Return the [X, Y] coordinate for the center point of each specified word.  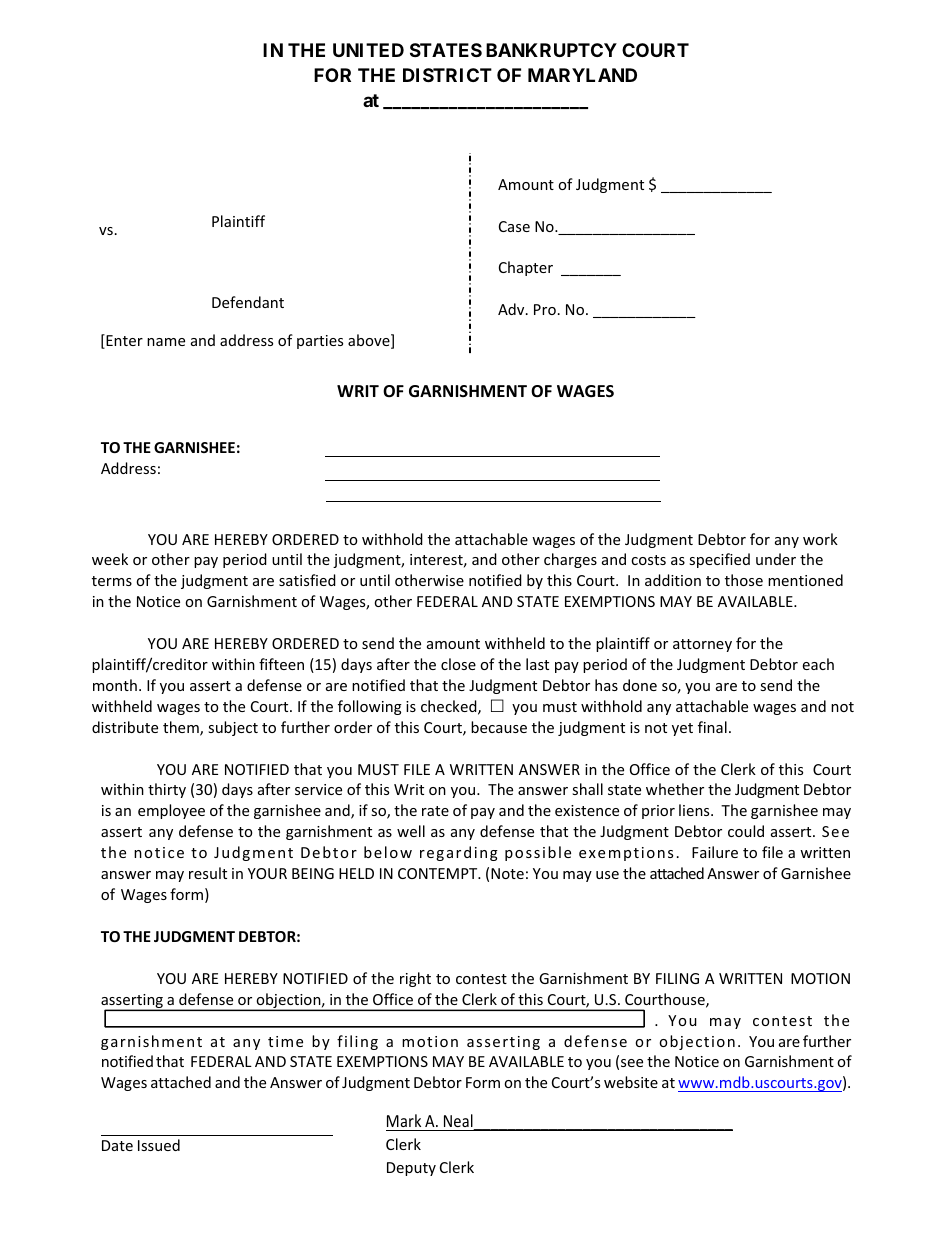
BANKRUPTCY [551, 50]
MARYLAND [582, 75]
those [744, 580]
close [458, 664]
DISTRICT [447, 75]
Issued [159, 1145]
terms [112, 581]
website [631, 1082]
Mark [404, 1120]
